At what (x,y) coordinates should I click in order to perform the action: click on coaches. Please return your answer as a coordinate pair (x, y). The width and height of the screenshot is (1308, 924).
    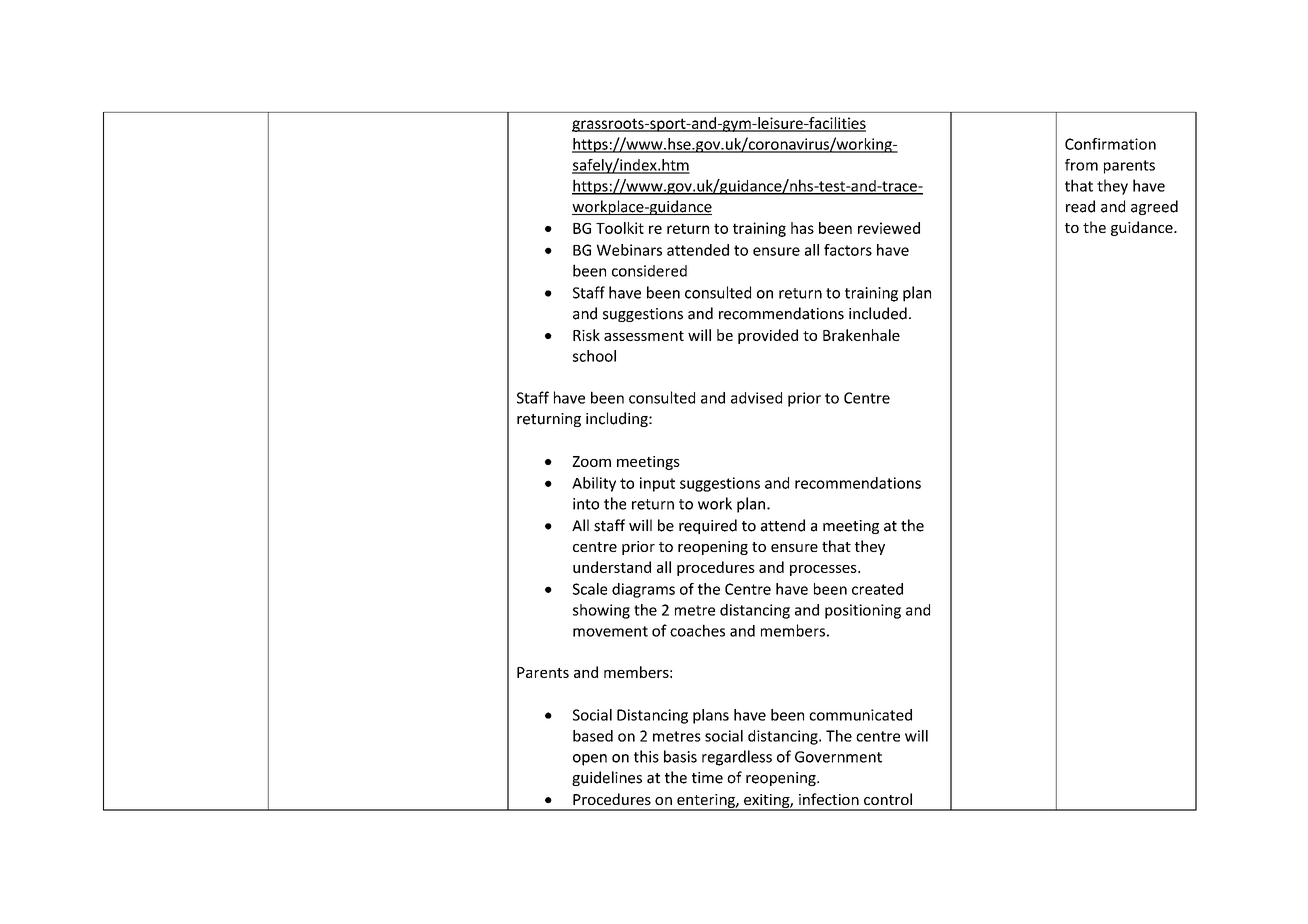
    Looking at the image, I should click on (697, 630).
